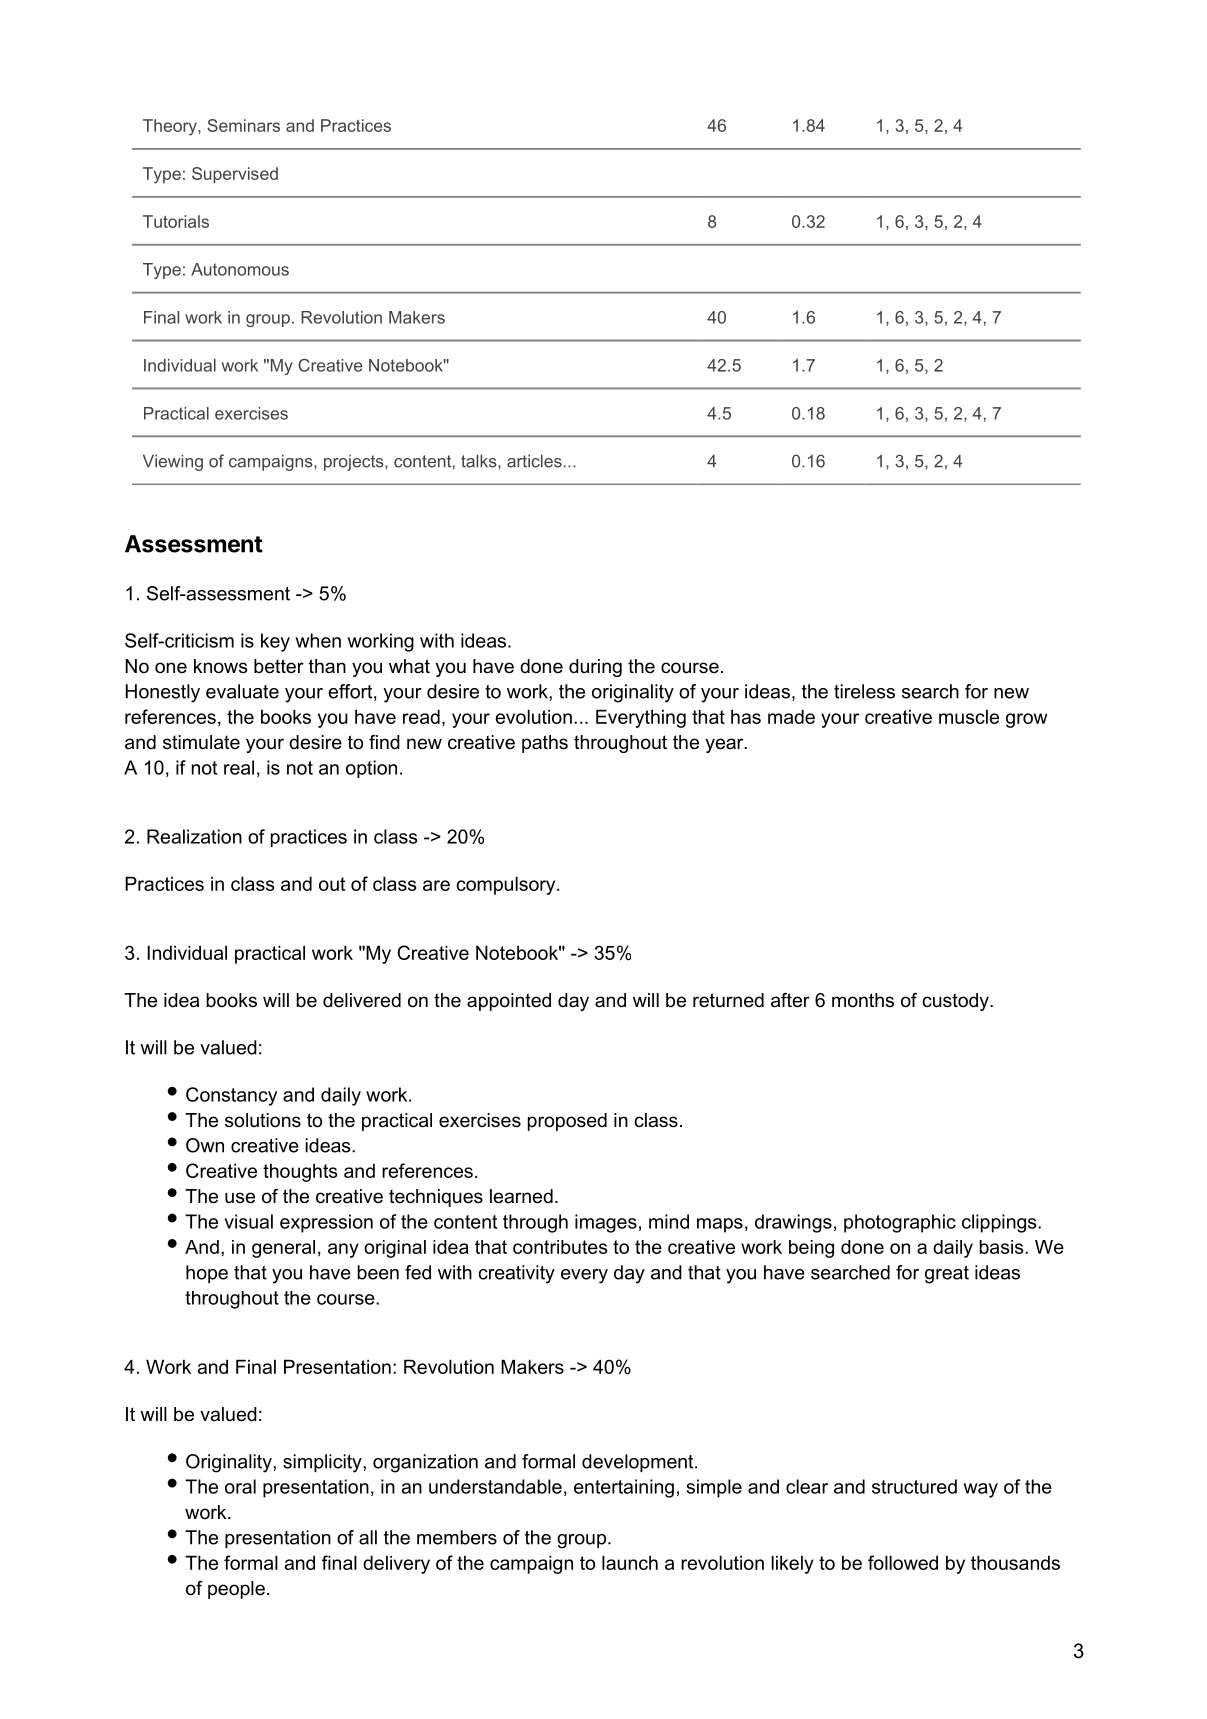 Image resolution: width=1207 pixels, height=1719 pixels. I want to click on option, so click(371, 769).
